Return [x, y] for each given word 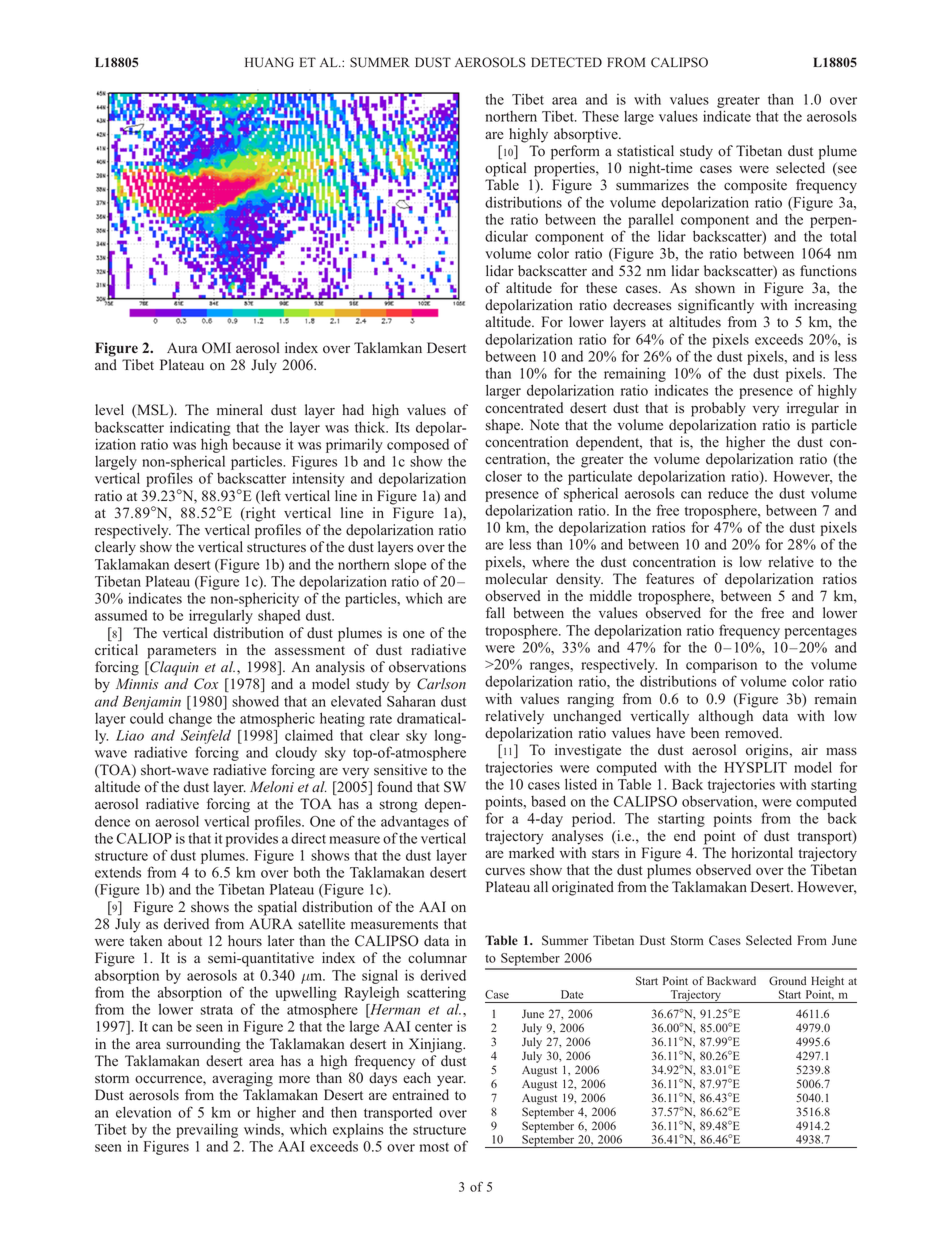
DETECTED [566, 62]
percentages [820, 632]
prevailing [207, 1130]
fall [495, 612]
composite [755, 186]
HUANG [269, 62]
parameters [181, 652]
